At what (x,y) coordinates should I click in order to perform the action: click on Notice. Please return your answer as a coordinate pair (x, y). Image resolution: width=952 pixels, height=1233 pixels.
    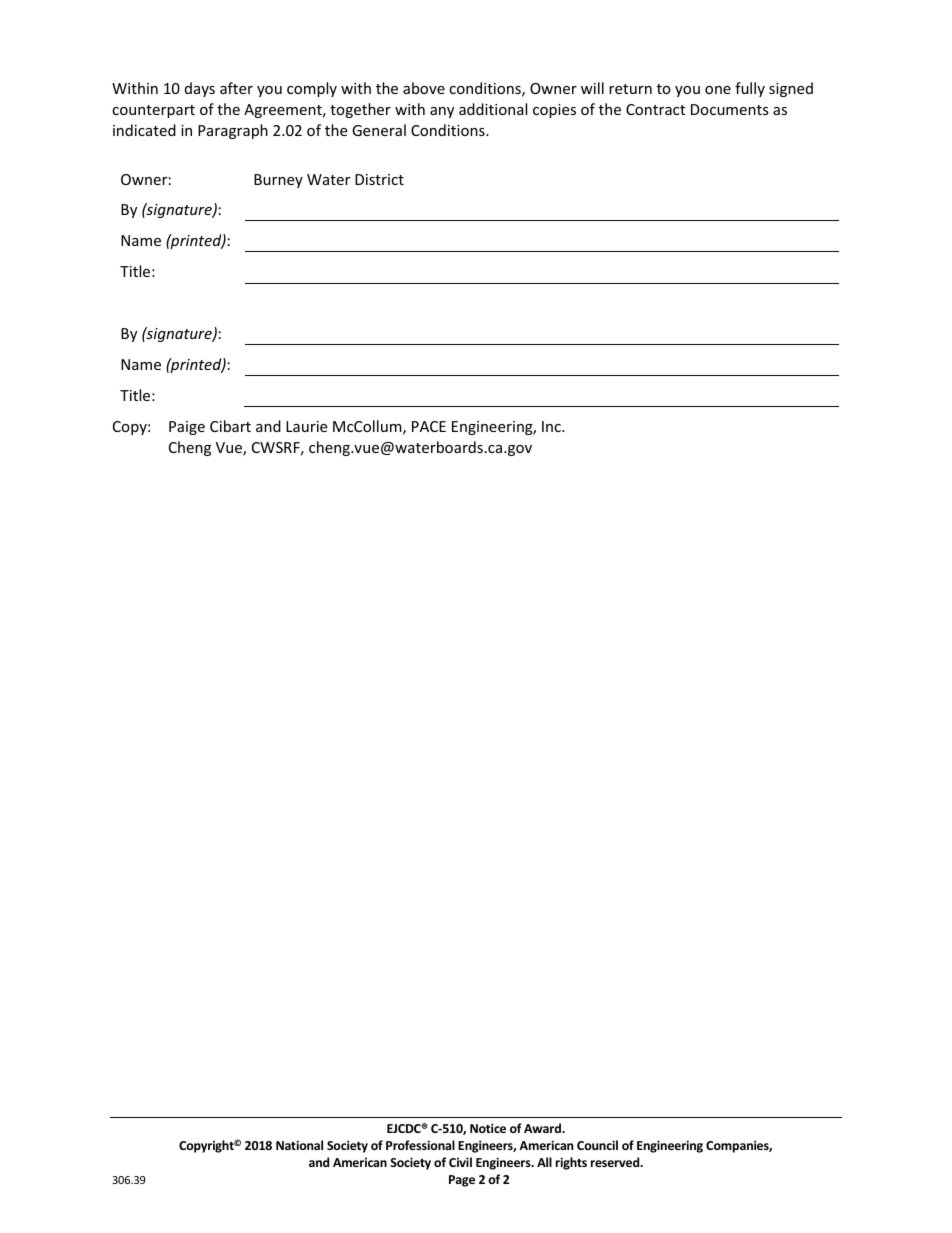
    Looking at the image, I should click on (488, 1128).
